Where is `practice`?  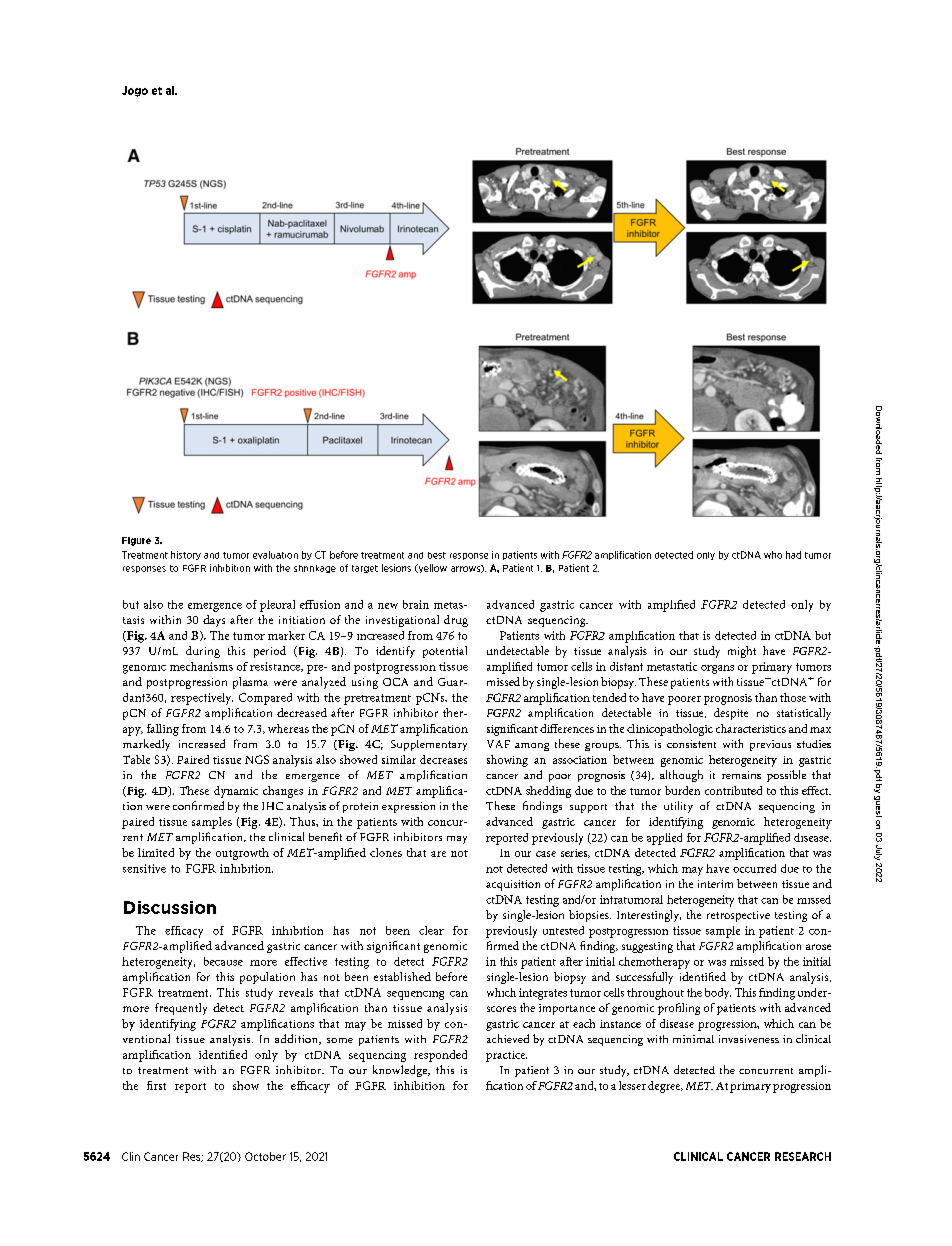 practice is located at coordinates (506, 1056).
